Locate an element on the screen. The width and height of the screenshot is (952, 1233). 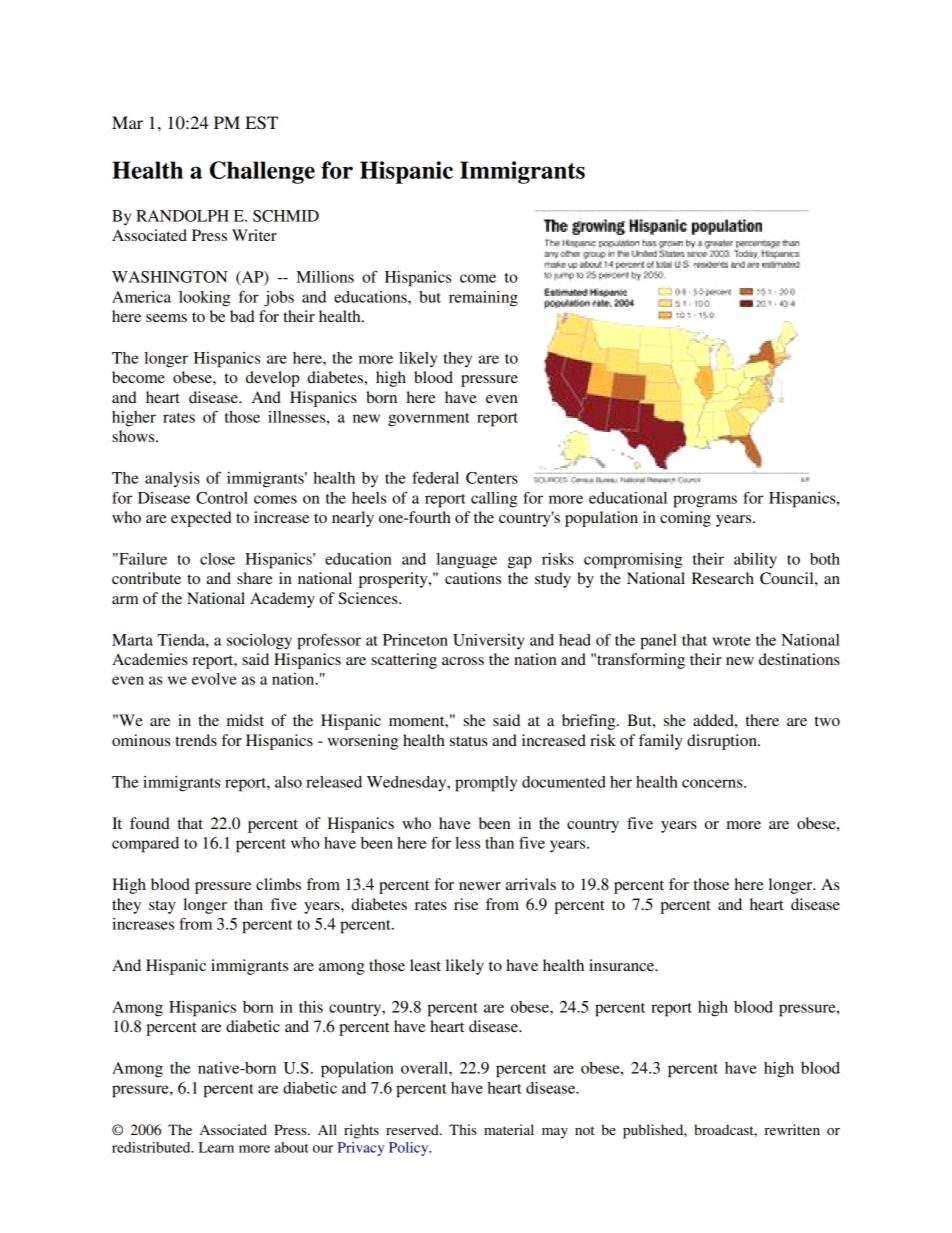
Millions is located at coordinates (325, 277).
